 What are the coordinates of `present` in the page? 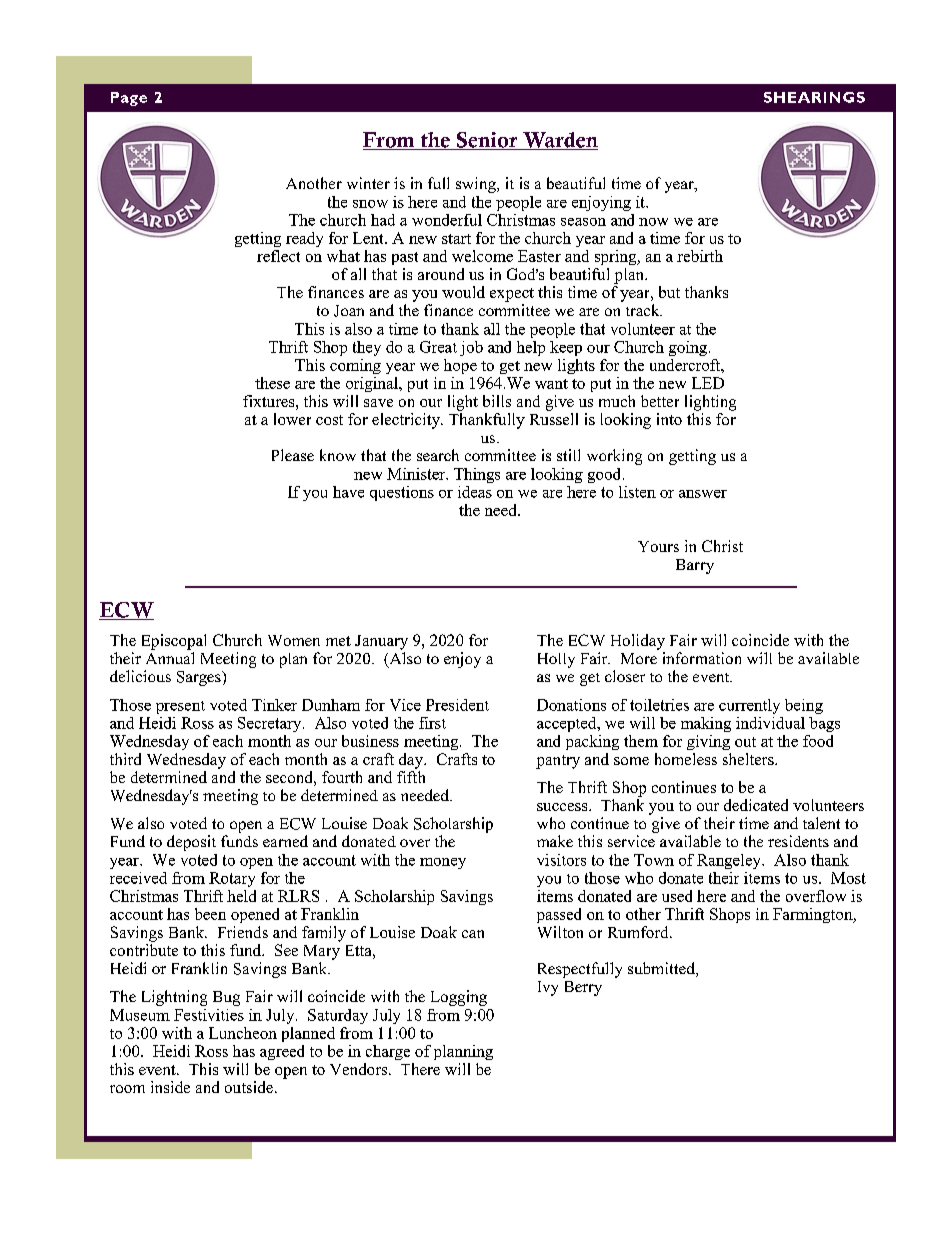 It's located at (180, 707).
